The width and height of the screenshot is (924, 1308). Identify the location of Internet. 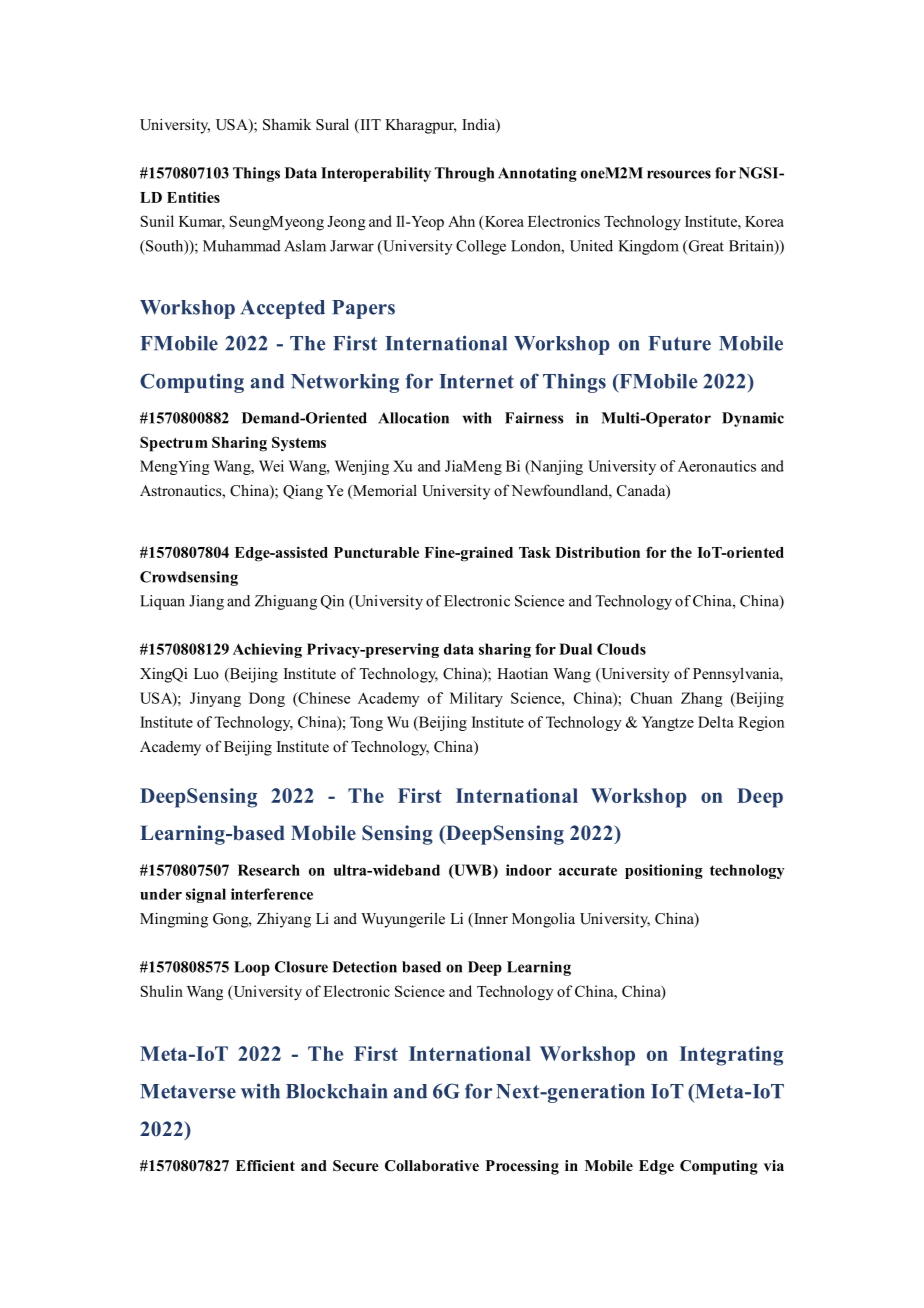
(476, 381).
